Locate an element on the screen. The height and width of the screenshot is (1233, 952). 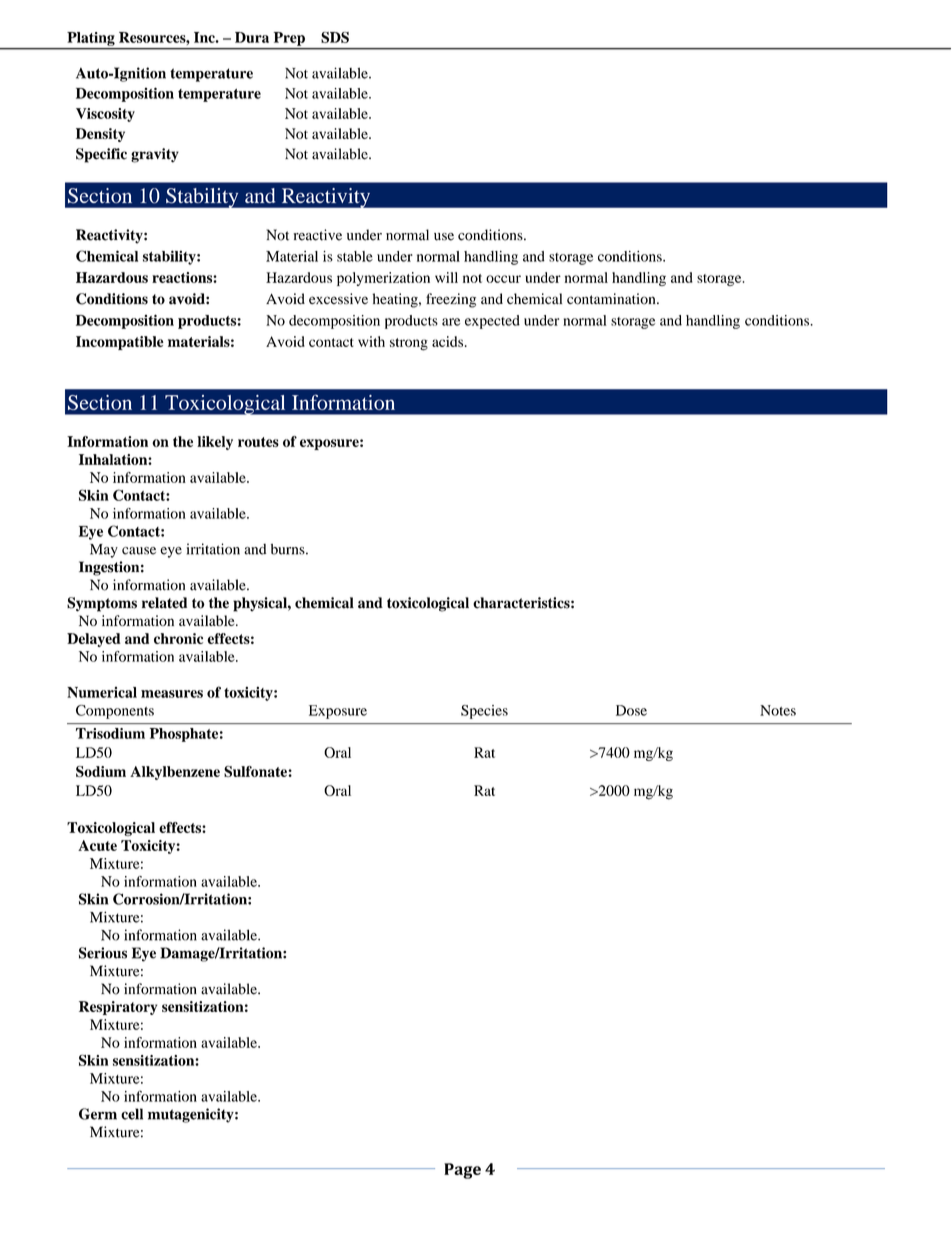
Viscosity is located at coordinates (105, 115).
